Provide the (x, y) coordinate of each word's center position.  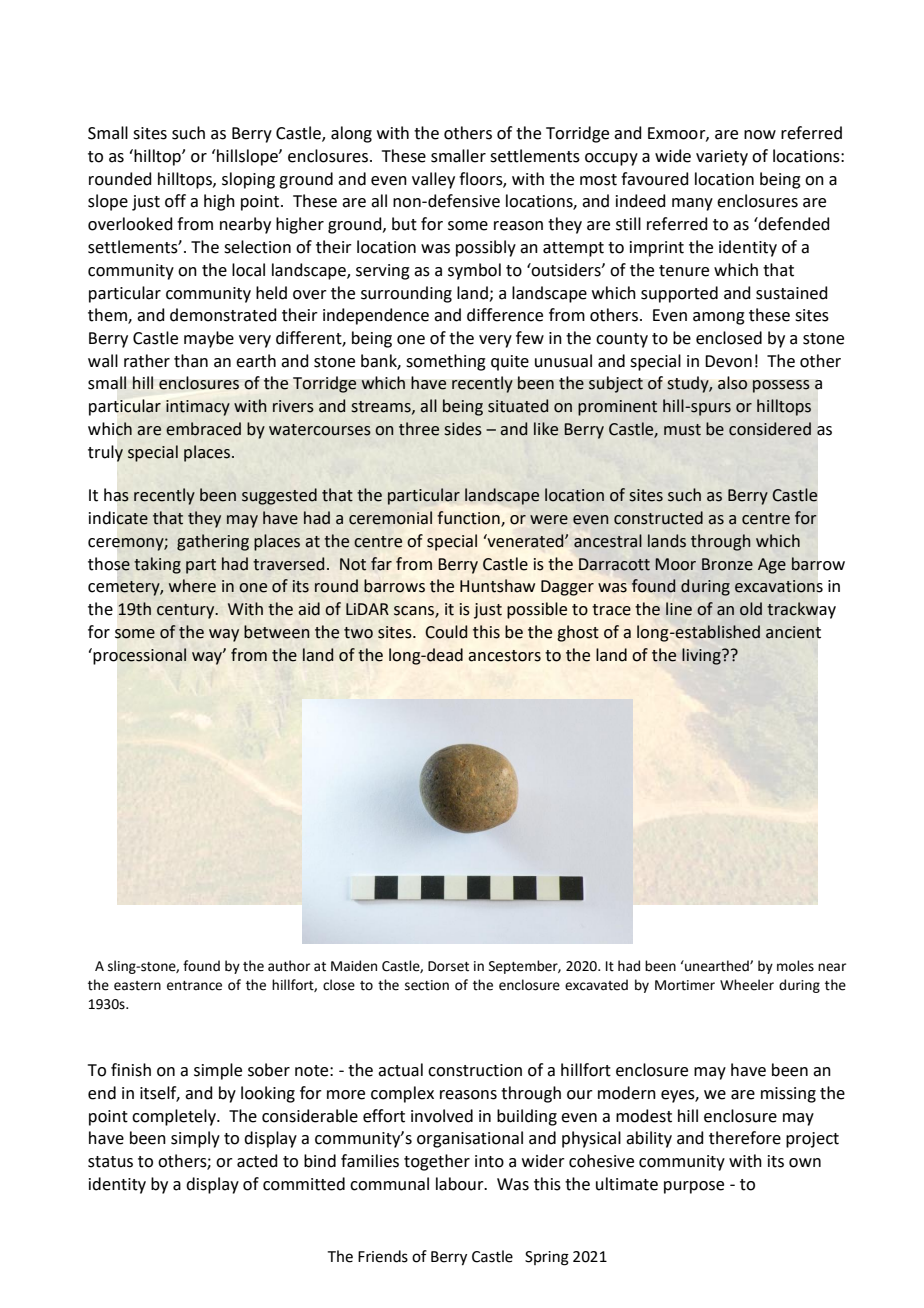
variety (722, 158)
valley (433, 180)
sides (463, 429)
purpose (694, 1187)
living (702, 656)
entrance (194, 986)
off (175, 201)
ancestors (504, 656)
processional (139, 656)
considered (770, 429)
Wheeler (747, 985)
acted (257, 1161)
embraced (203, 429)
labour (461, 1184)
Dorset (448, 966)
